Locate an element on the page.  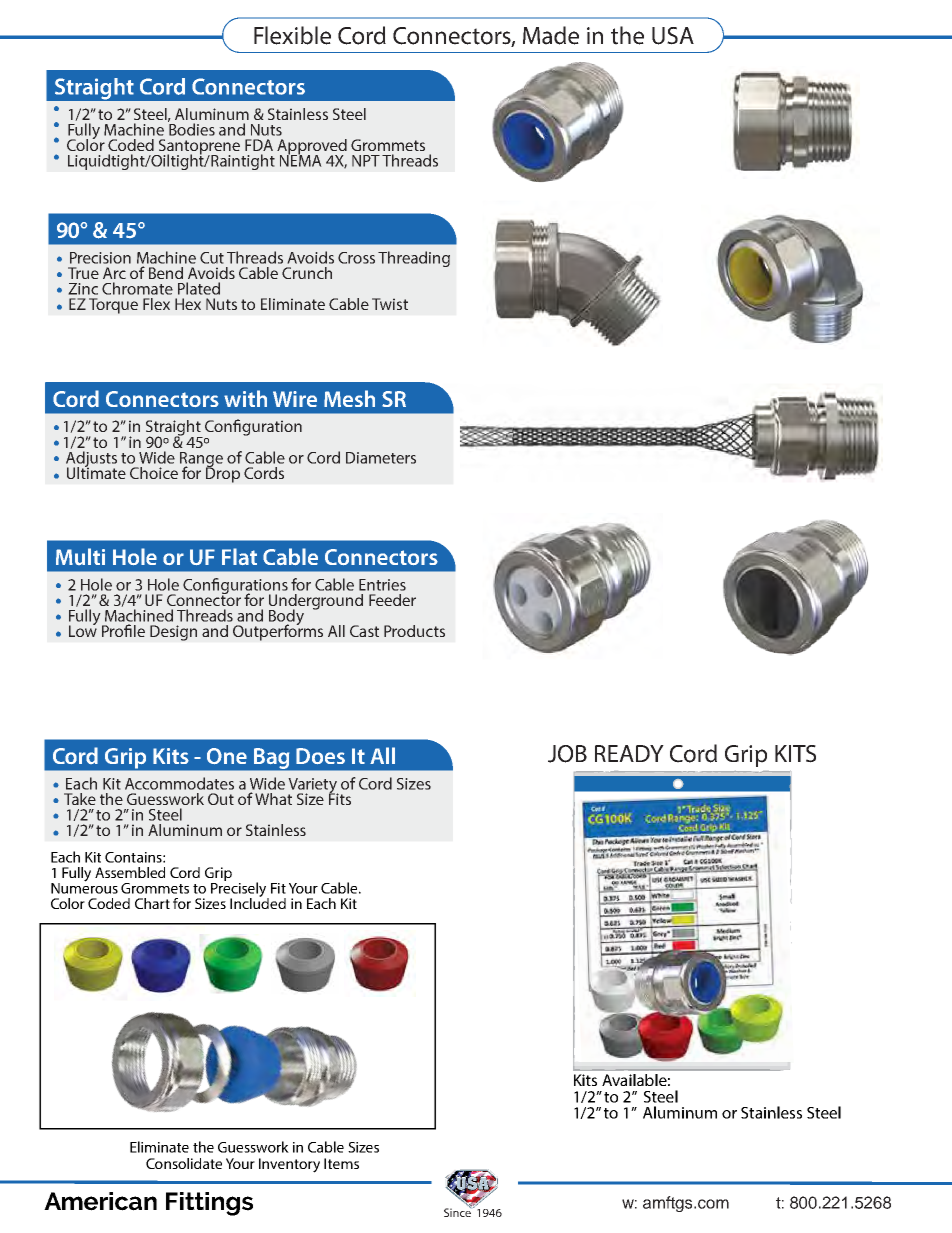
Accommodates is located at coordinates (179, 783).
